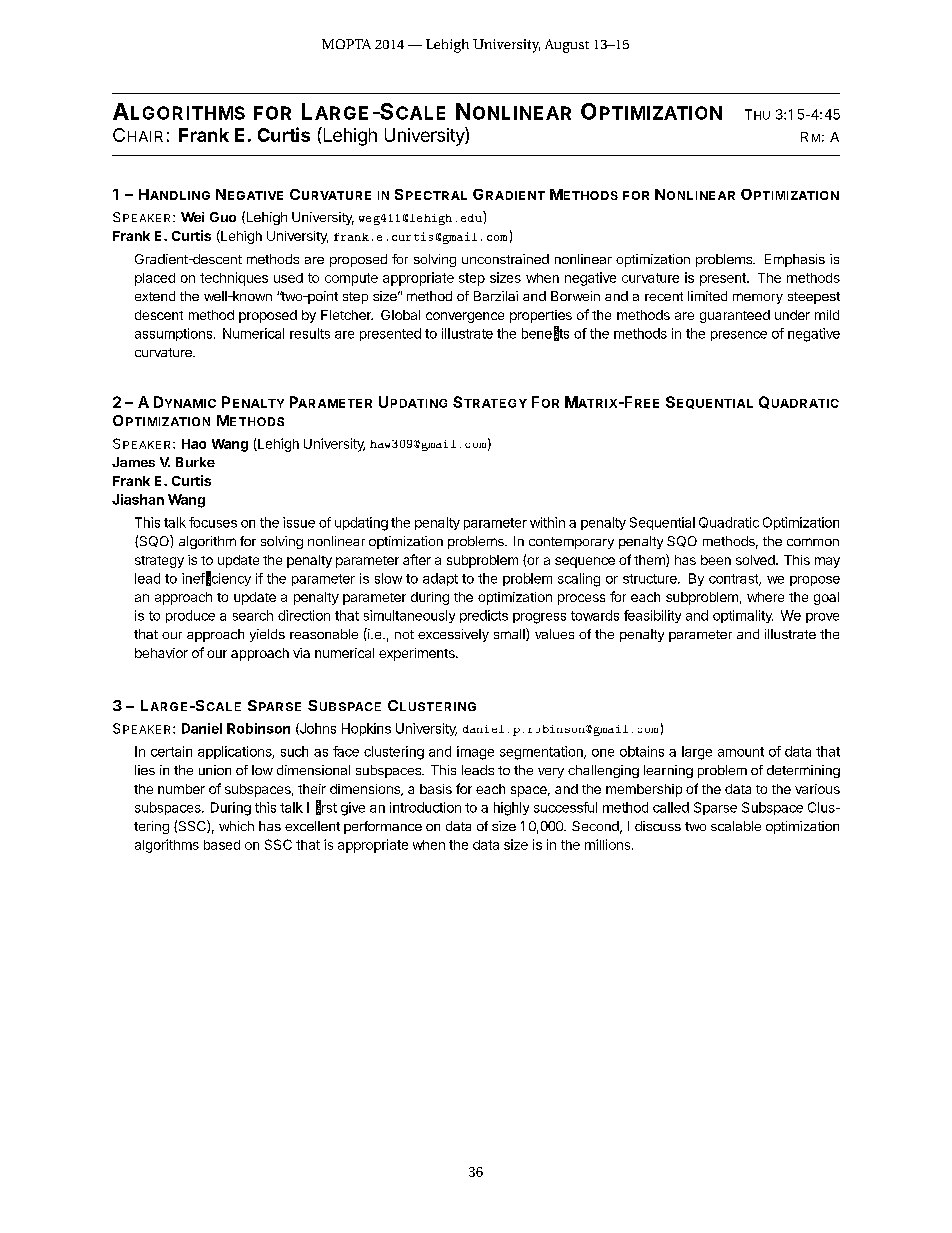 The width and height of the image is (952, 1233). I want to click on Hao, so click(194, 444).
